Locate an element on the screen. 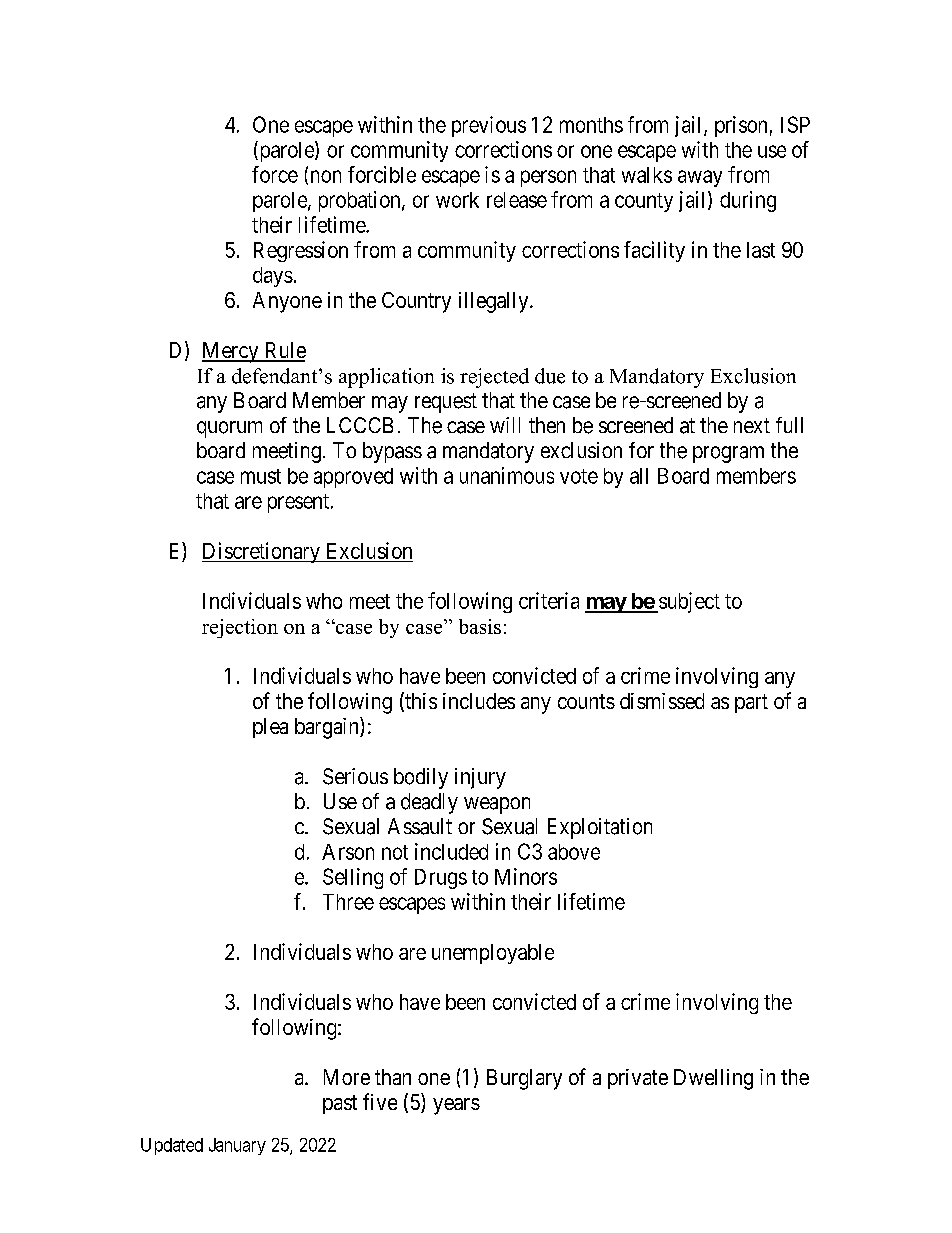 The height and width of the screenshot is (1233, 952). weapon is located at coordinates (497, 805).
